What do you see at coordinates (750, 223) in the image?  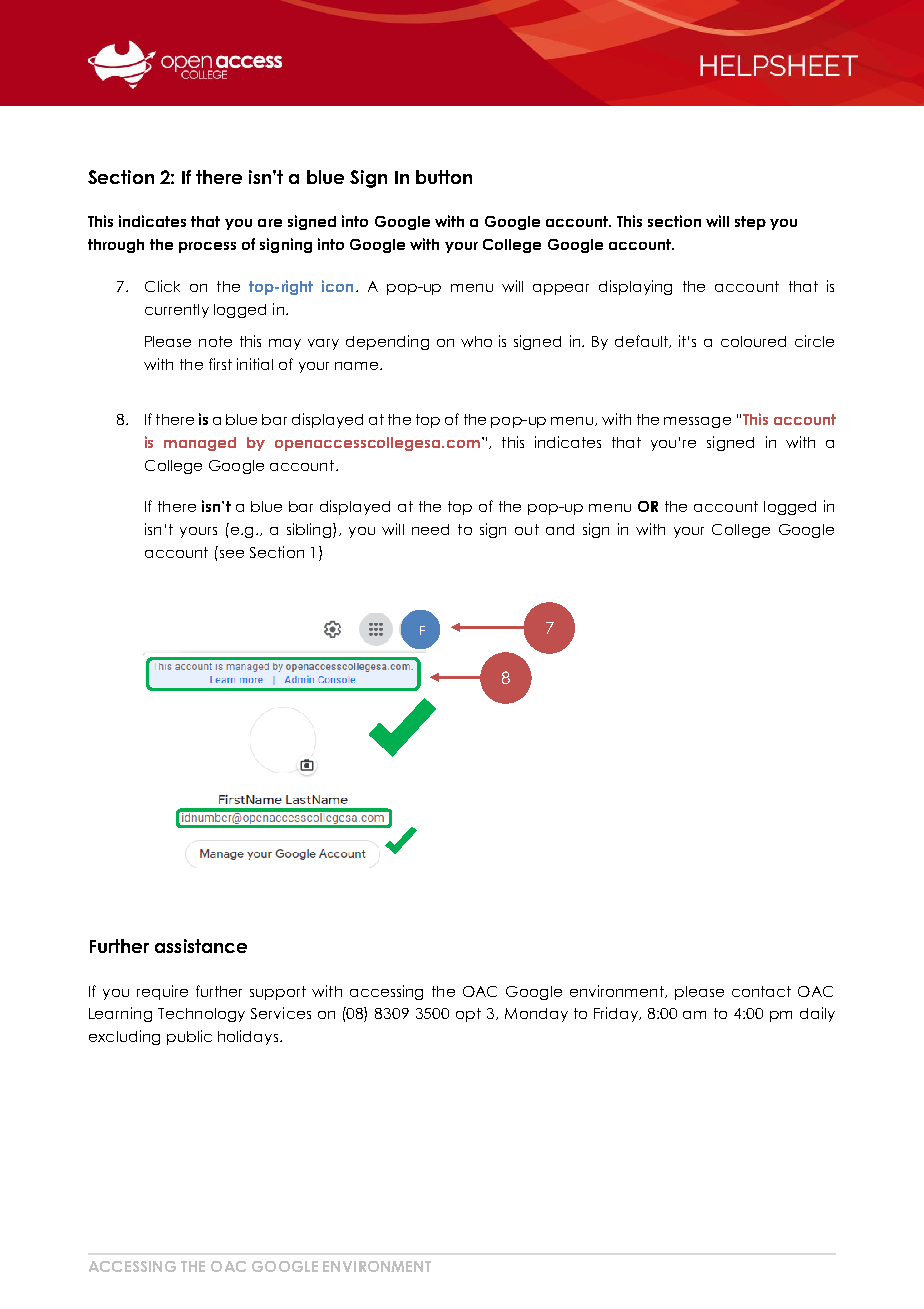 I see `step` at bounding box center [750, 223].
